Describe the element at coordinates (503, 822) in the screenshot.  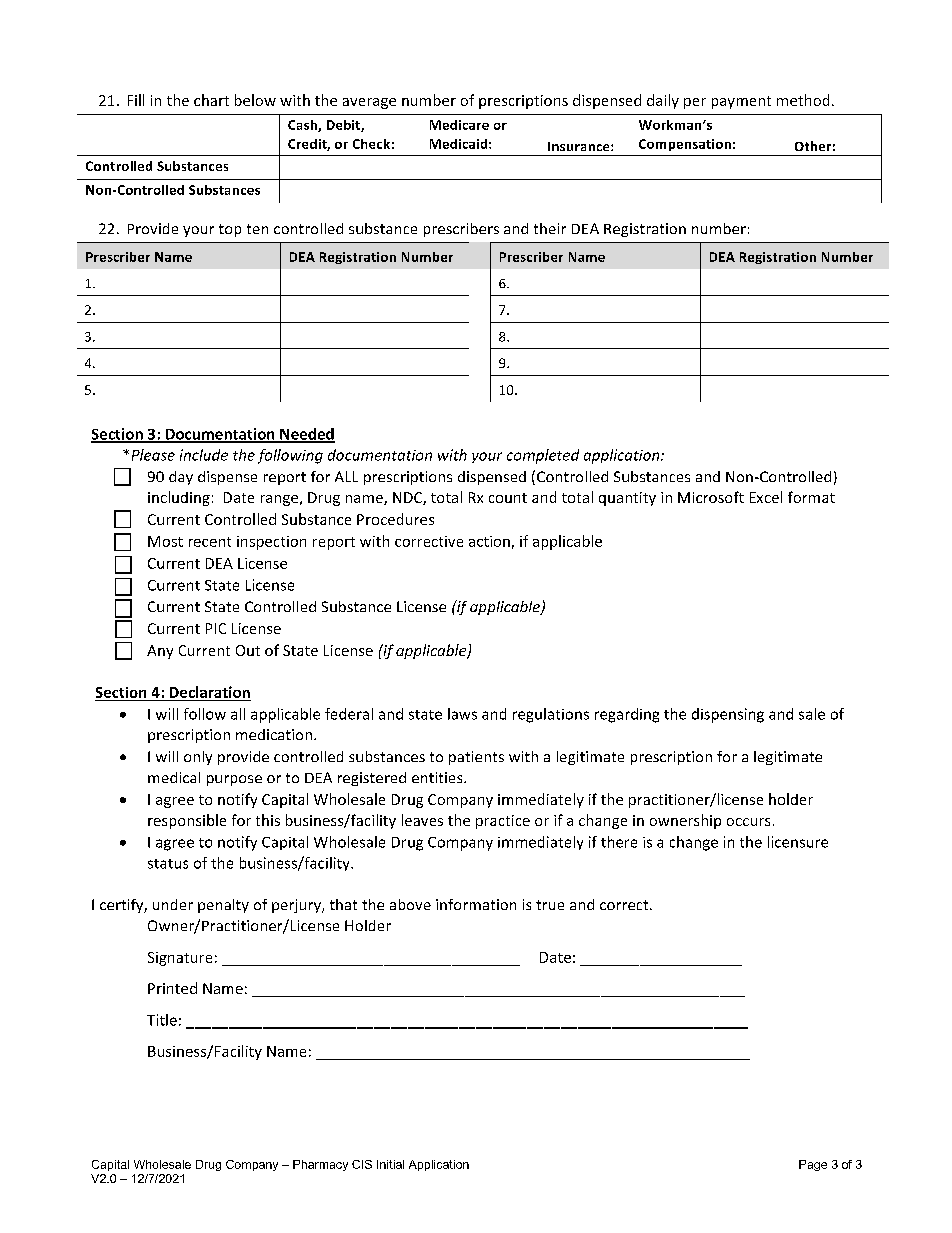
I see `practice` at that location.
